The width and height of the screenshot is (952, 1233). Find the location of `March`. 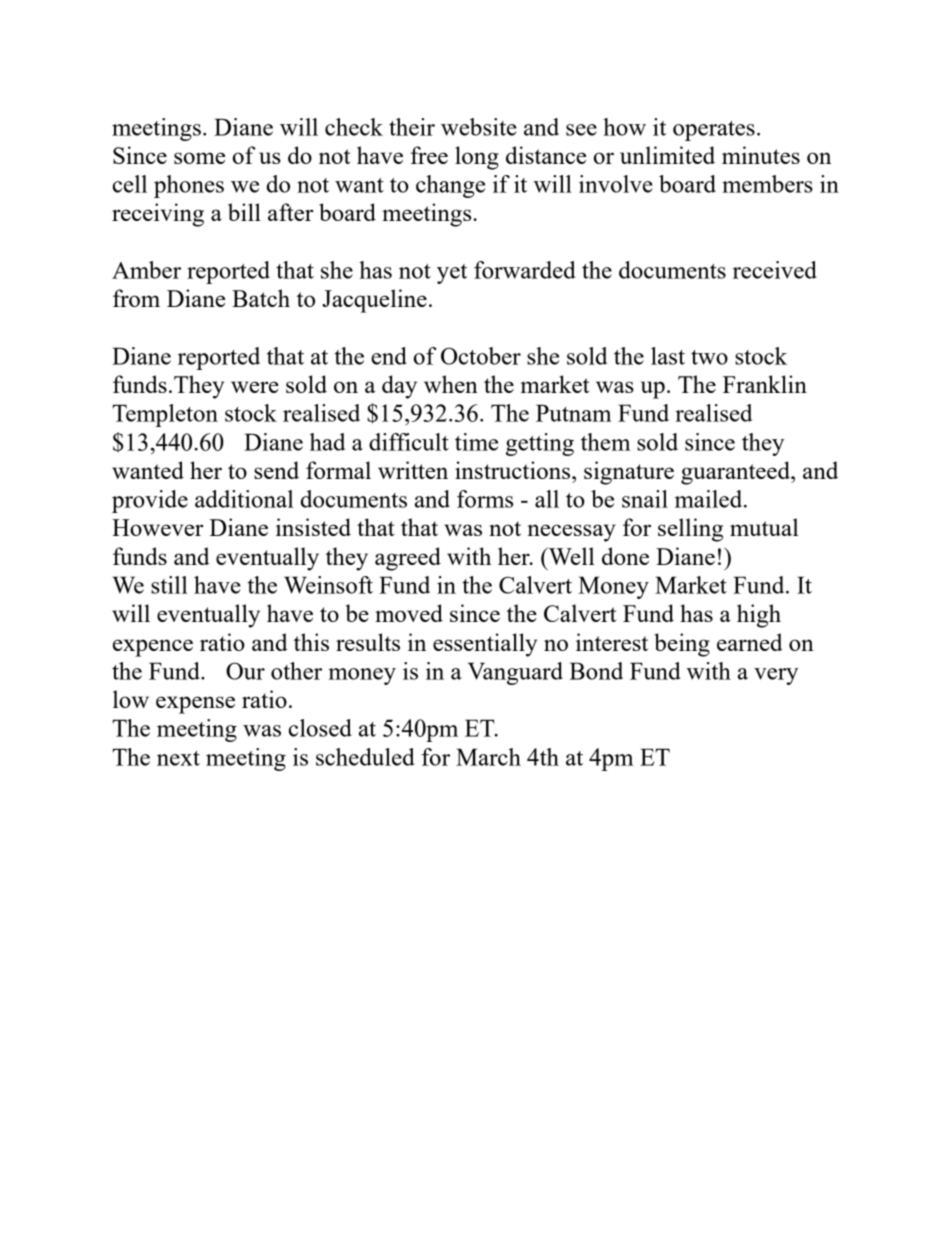

March is located at coordinates (488, 757).
